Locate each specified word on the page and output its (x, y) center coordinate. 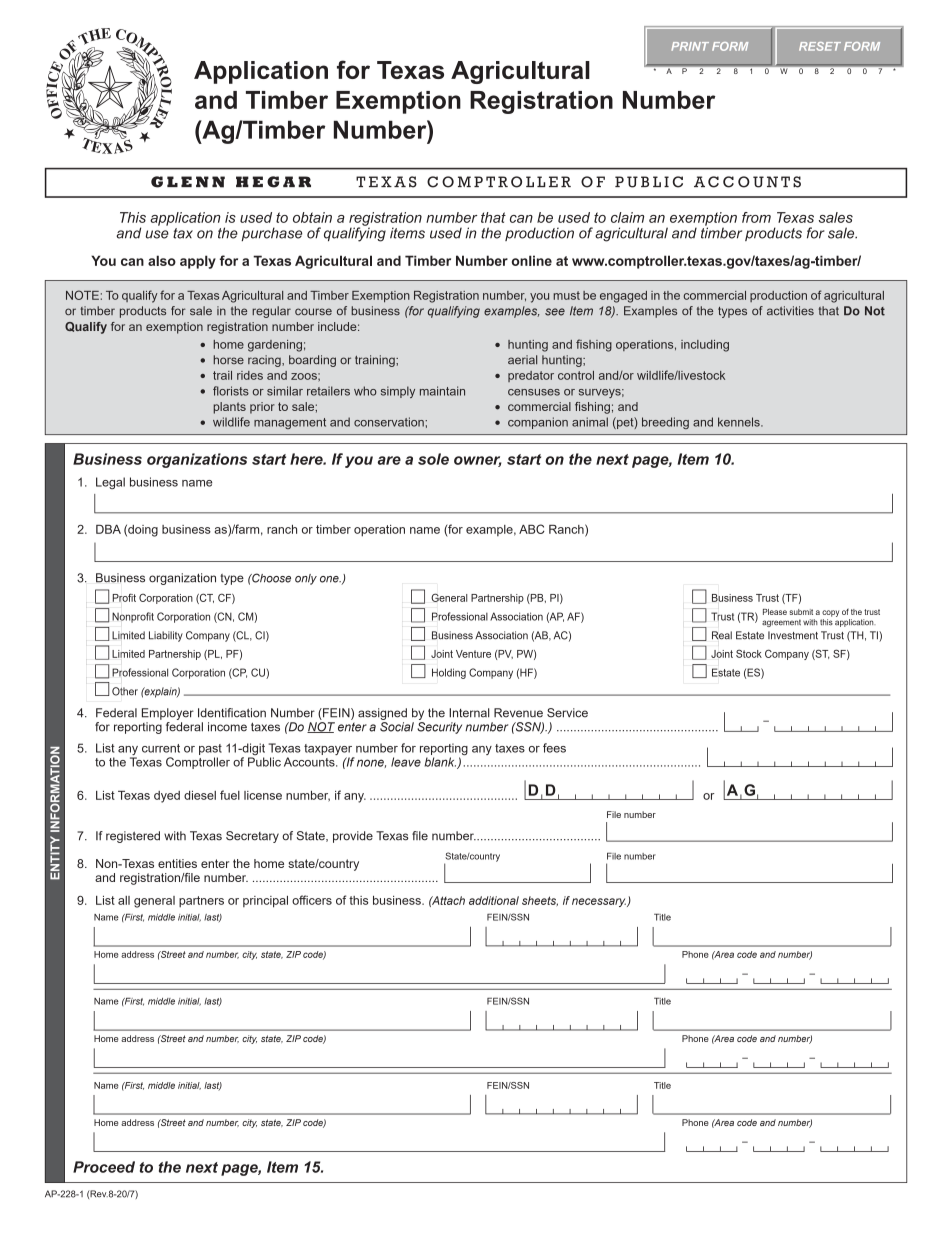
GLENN (188, 182)
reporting (444, 750)
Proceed (104, 1167)
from (756, 217)
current (161, 748)
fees (554, 748)
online (532, 260)
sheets (540, 901)
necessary (600, 902)
